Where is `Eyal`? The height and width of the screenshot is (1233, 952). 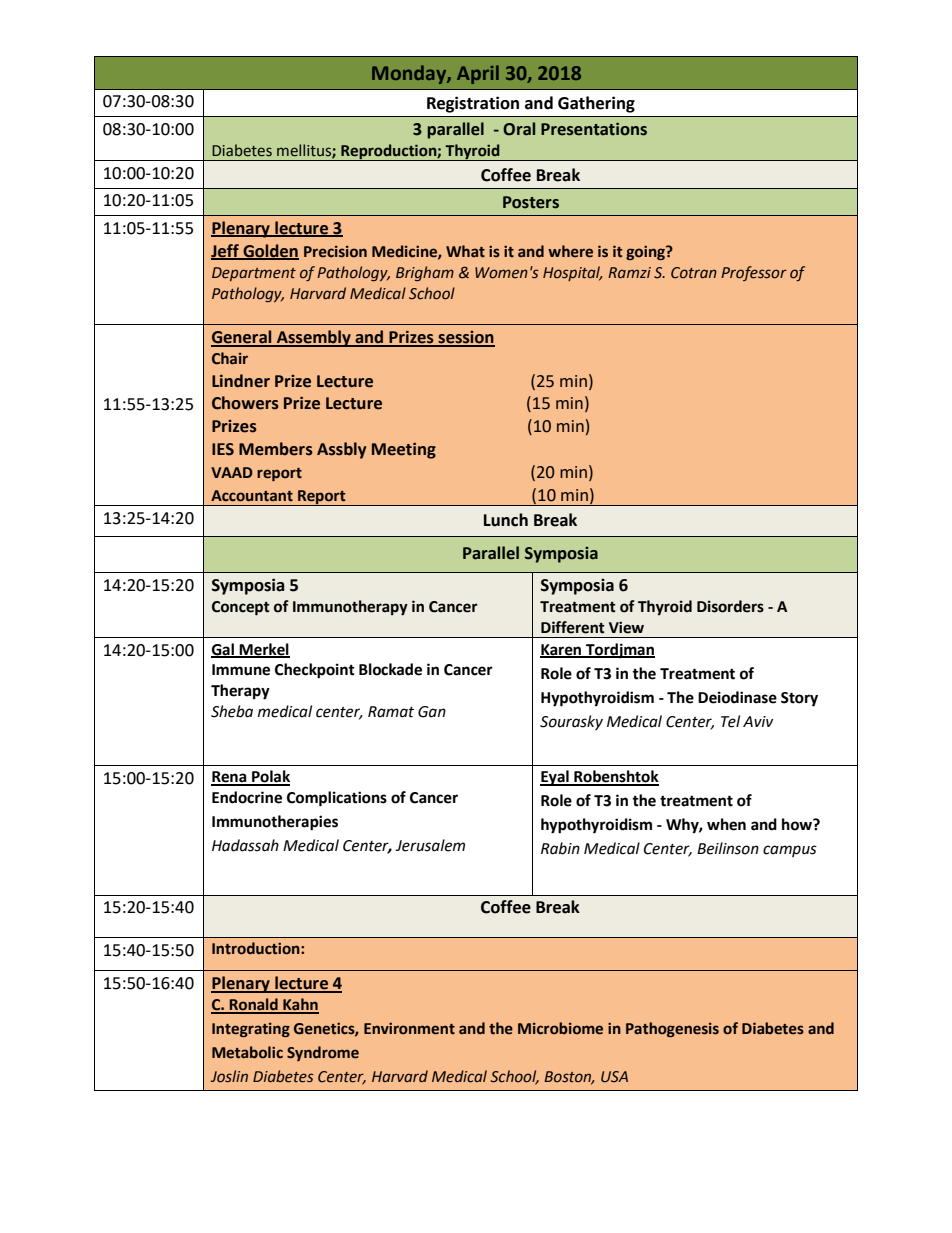
Eyal is located at coordinates (555, 778).
